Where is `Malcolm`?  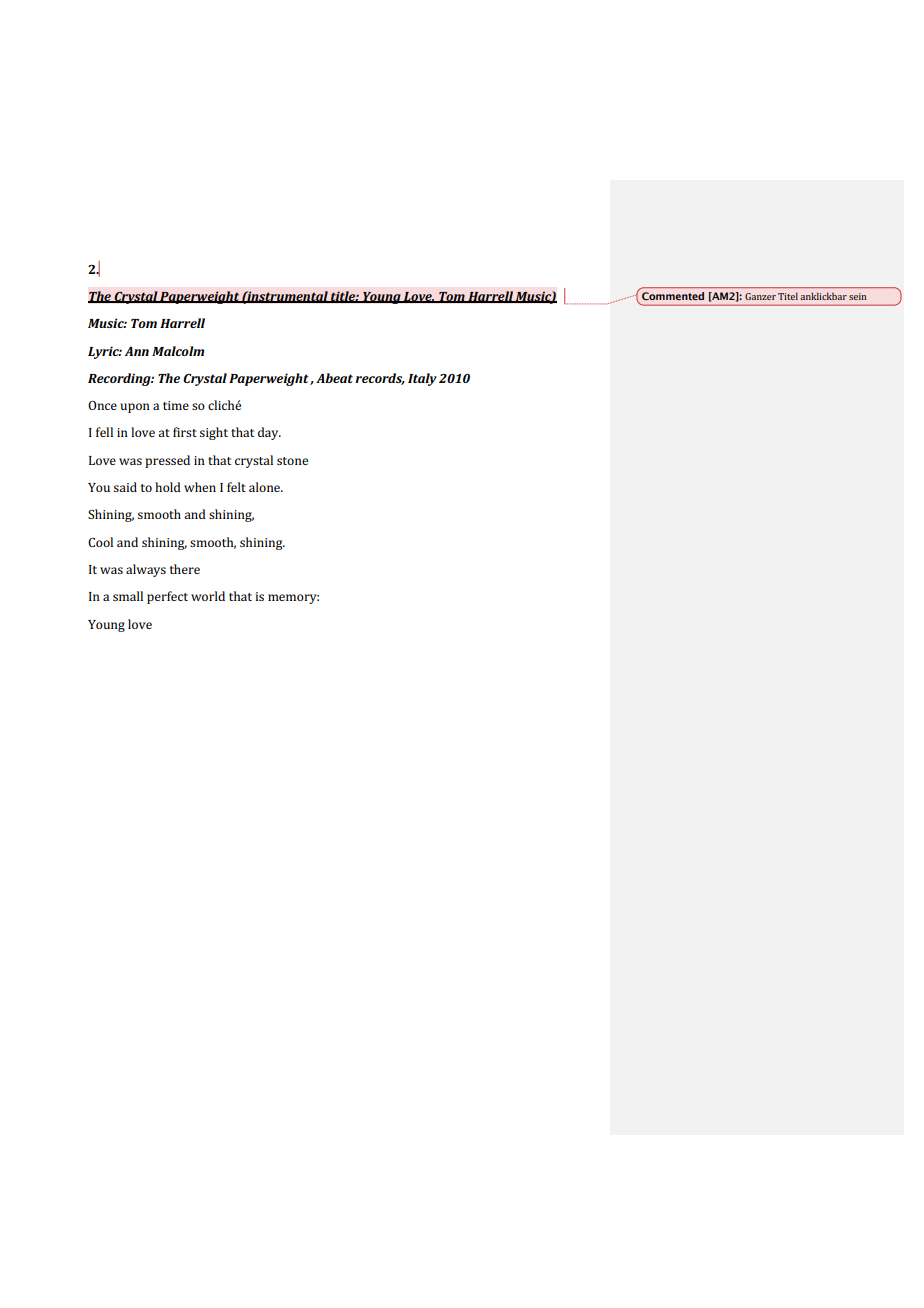
Malcolm is located at coordinates (178, 351).
